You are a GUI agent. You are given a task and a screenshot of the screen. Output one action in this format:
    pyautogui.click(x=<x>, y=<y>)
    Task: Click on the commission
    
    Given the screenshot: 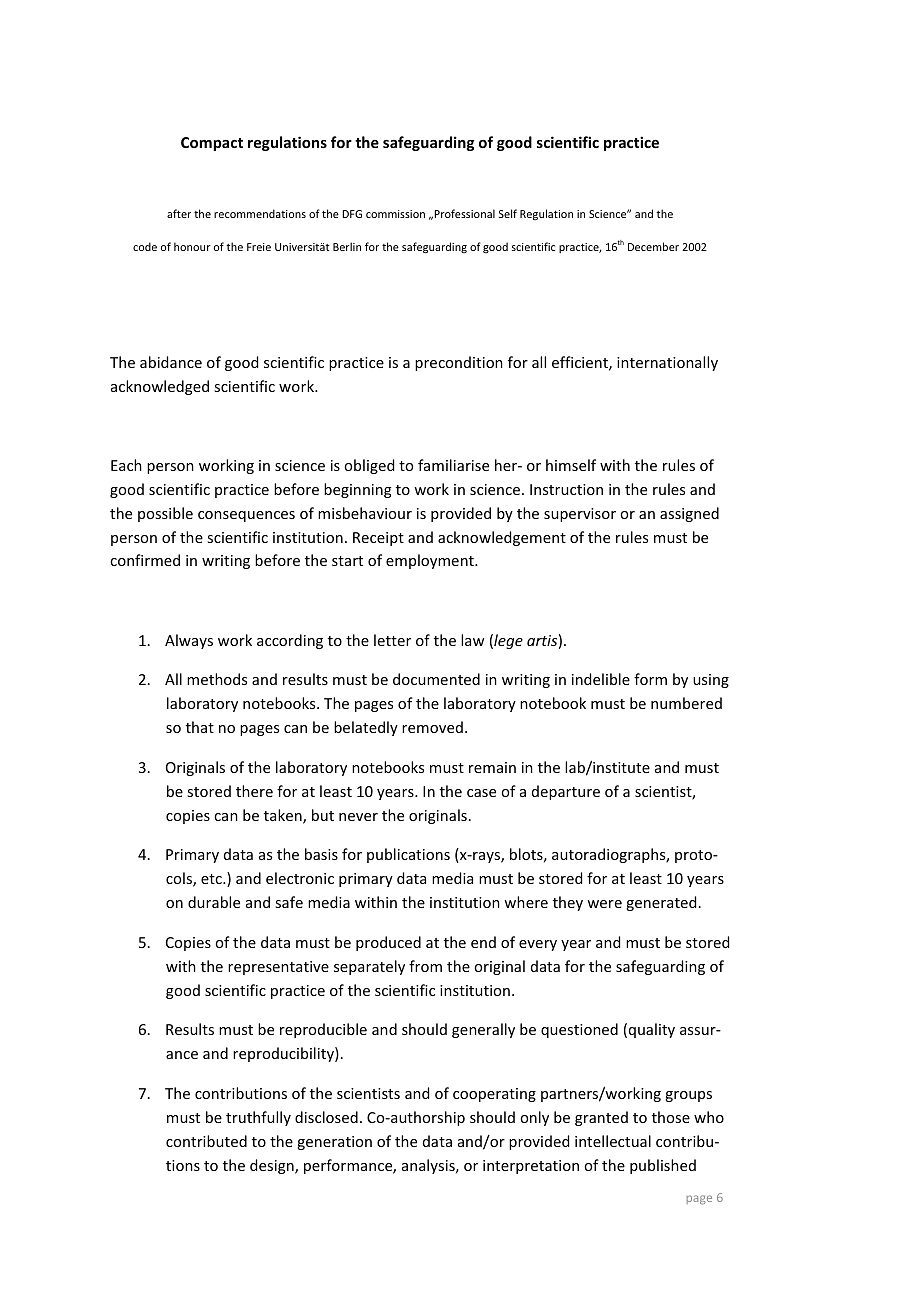 What is the action you would take?
    pyautogui.click(x=395, y=214)
